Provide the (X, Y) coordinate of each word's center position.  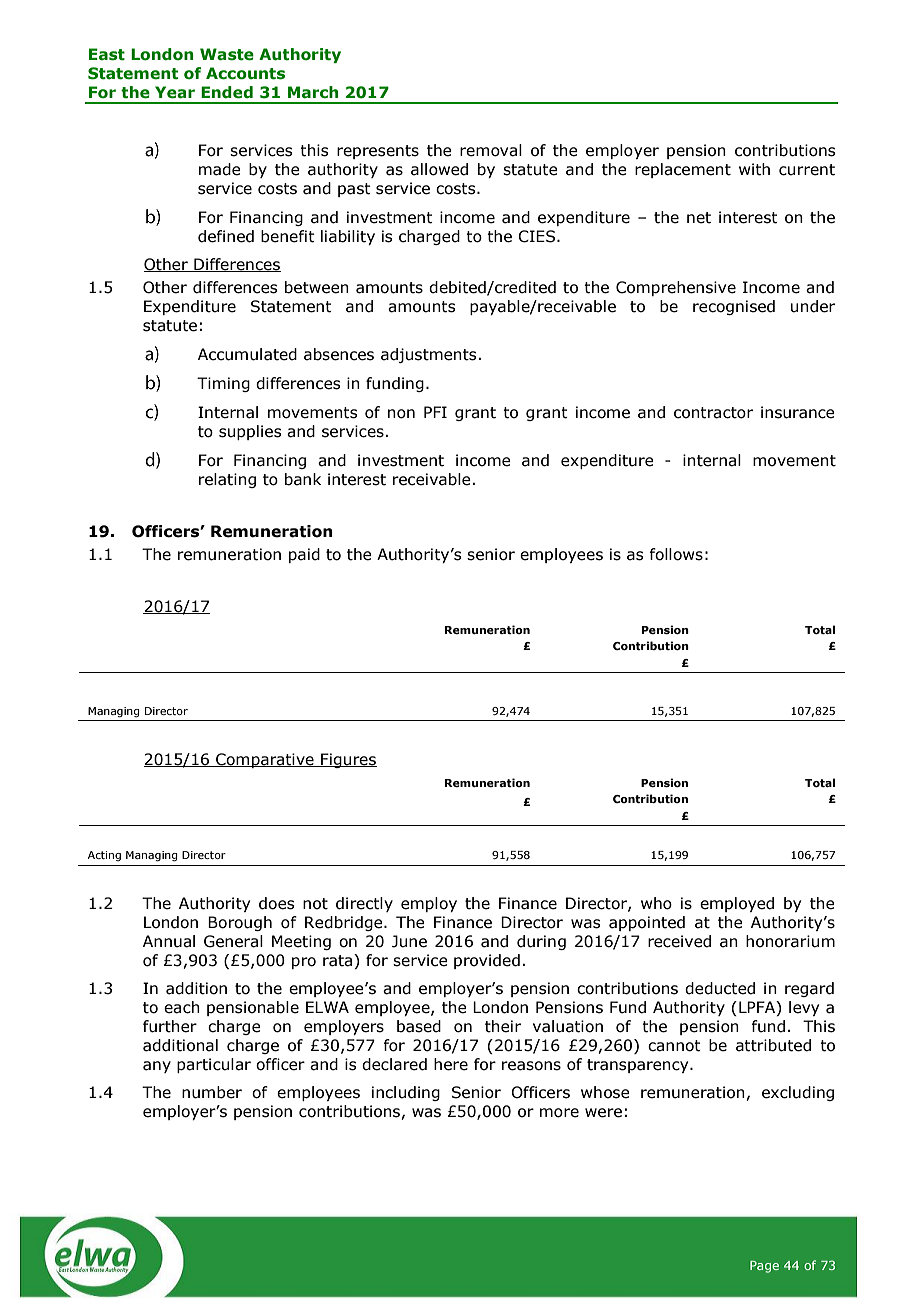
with (754, 169)
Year (175, 92)
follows (676, 554)
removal (491, 150)
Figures (348, 760)
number (212, 1092)
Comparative (265, 760)
